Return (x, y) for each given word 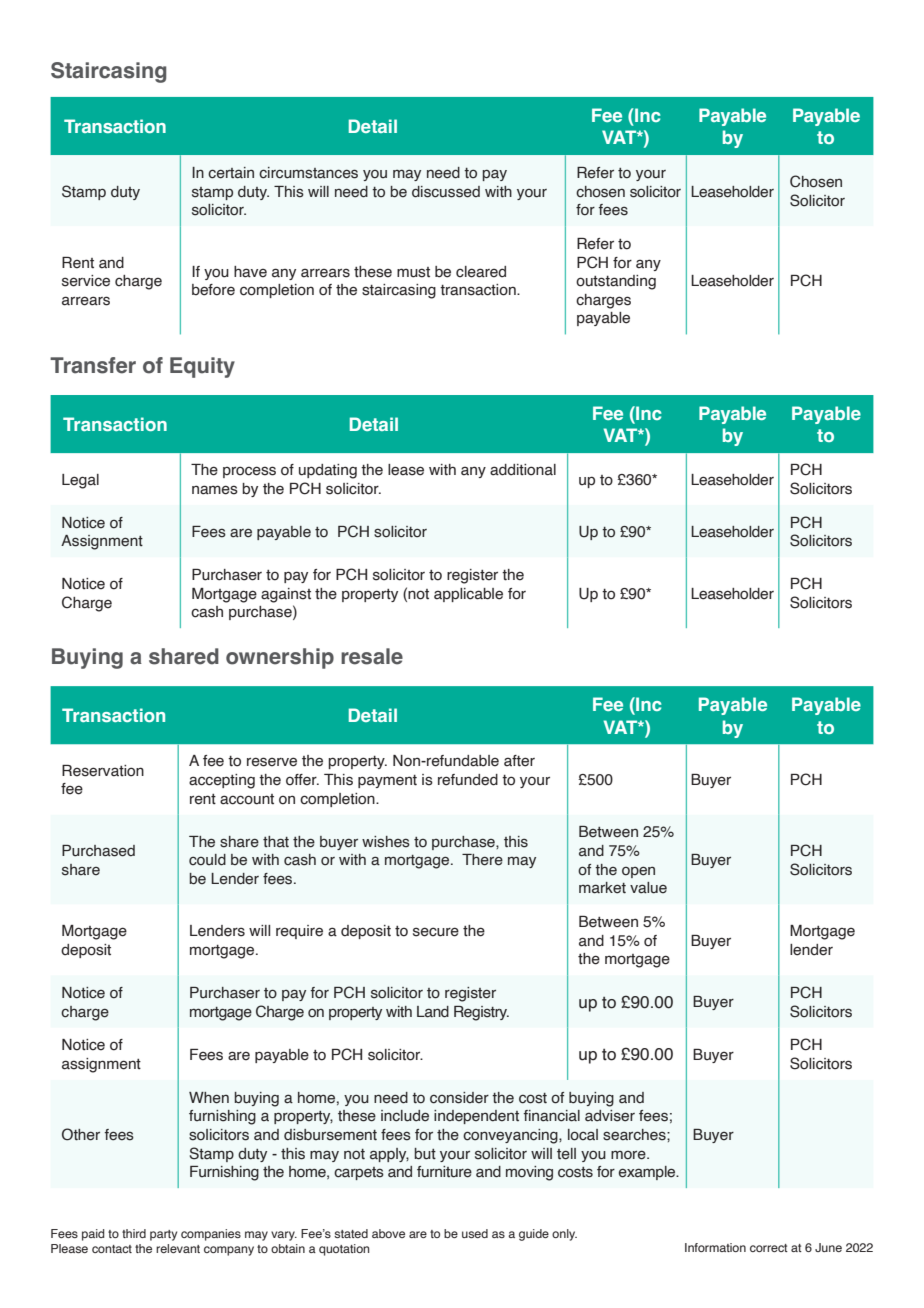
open (638, 872)
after (519, 761)
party (163, 1235)
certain (231, 173)
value (648, 888)
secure (436, 932)
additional (523, 470)
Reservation (103, 771)
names (215, 490)
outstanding (616, 282)
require (299, 932)
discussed (446, 192)
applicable (468, 595)
